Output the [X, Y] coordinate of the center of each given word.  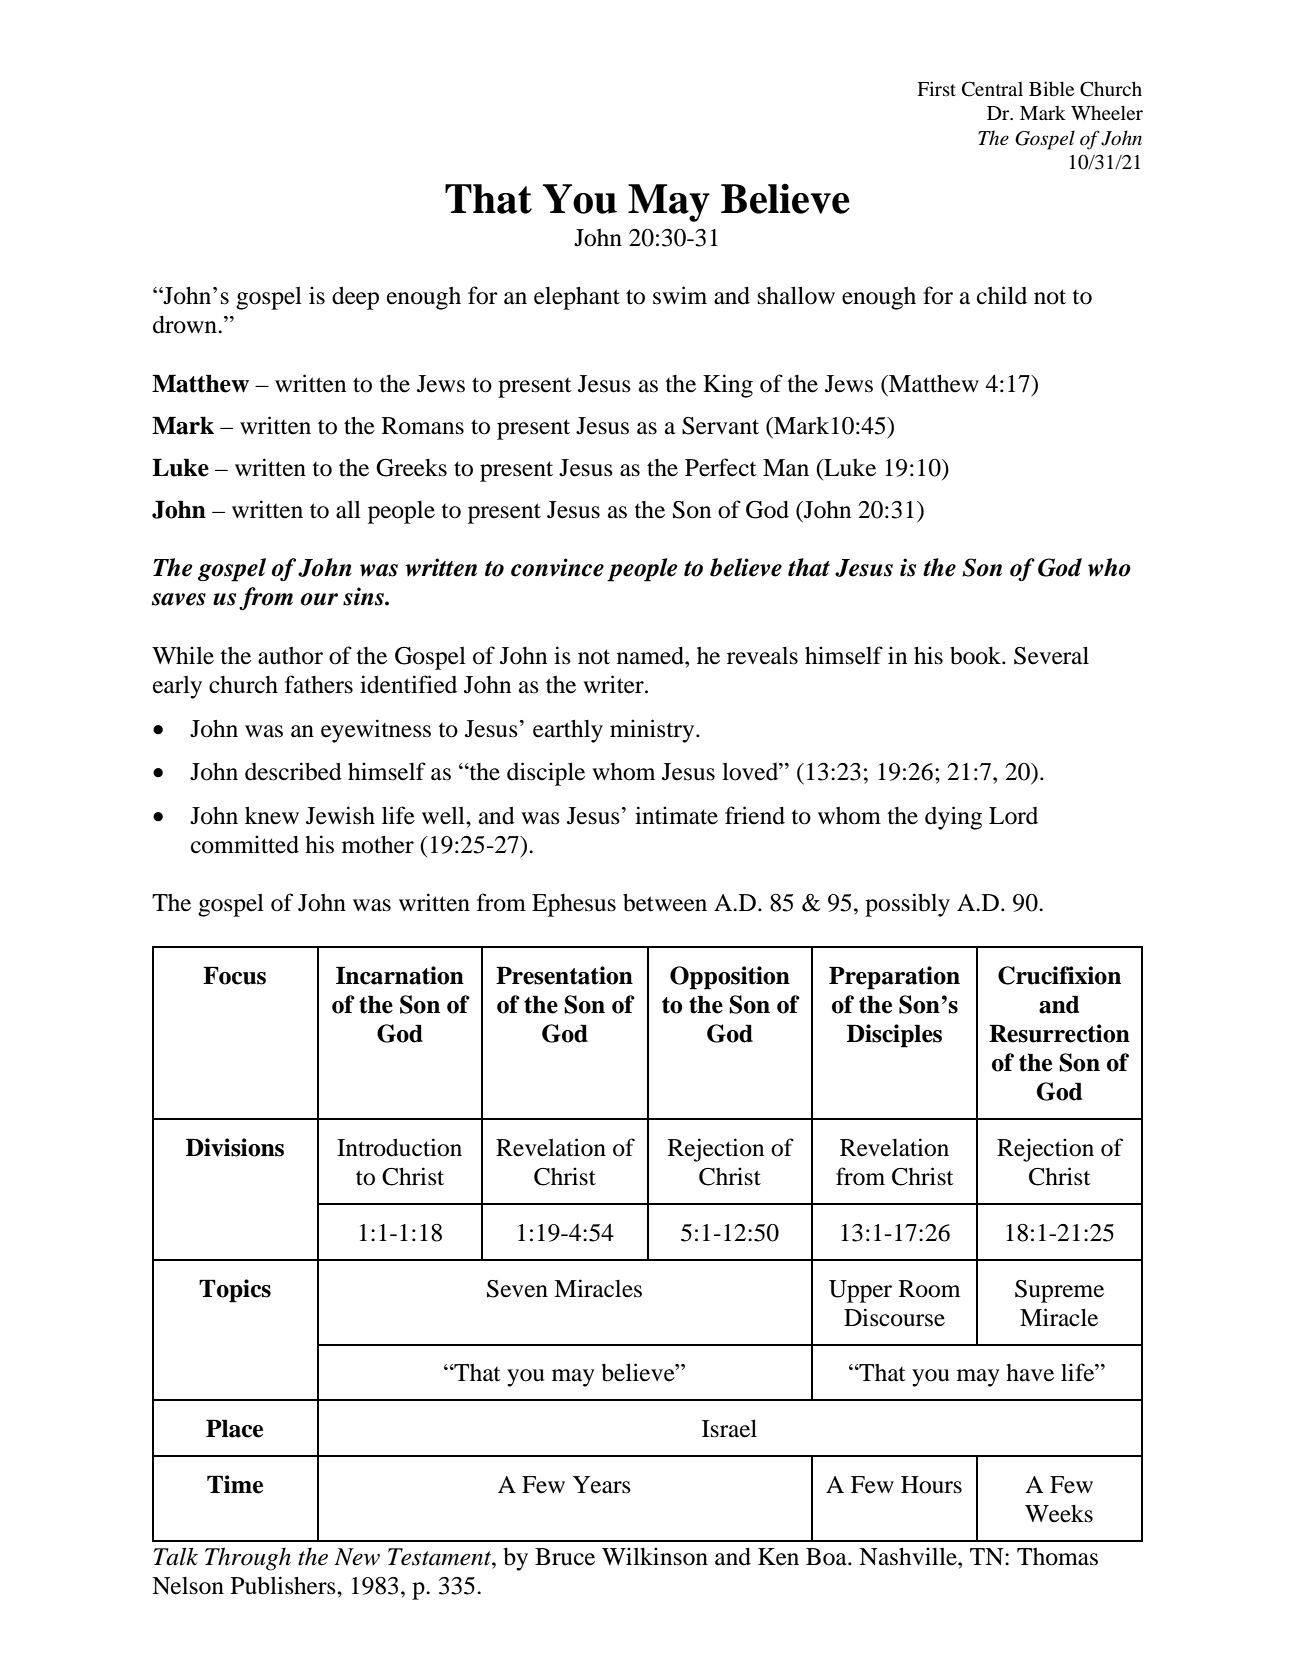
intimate [676, 815]
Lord [1013, 816]
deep [355, 298]
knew [272, 815]
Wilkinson [655, 1556]
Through [248, 1559]
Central [992, 89]
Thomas [1057, 1557]
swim [680, 295]
